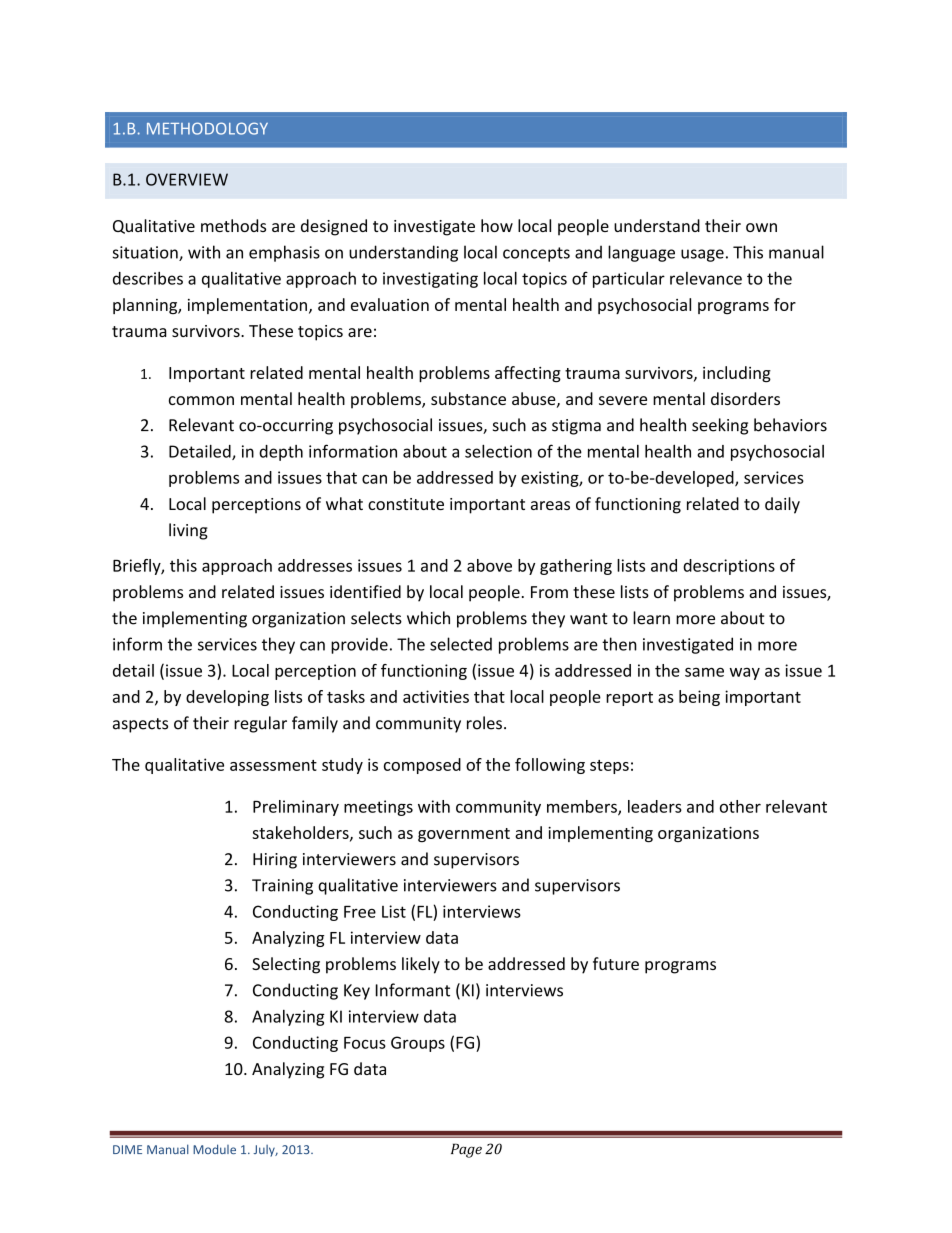 This image has height=1233, width=952. What do you see at coordinates (464, 835) in the image?
I see `government` at bounding box center [464, 835].
